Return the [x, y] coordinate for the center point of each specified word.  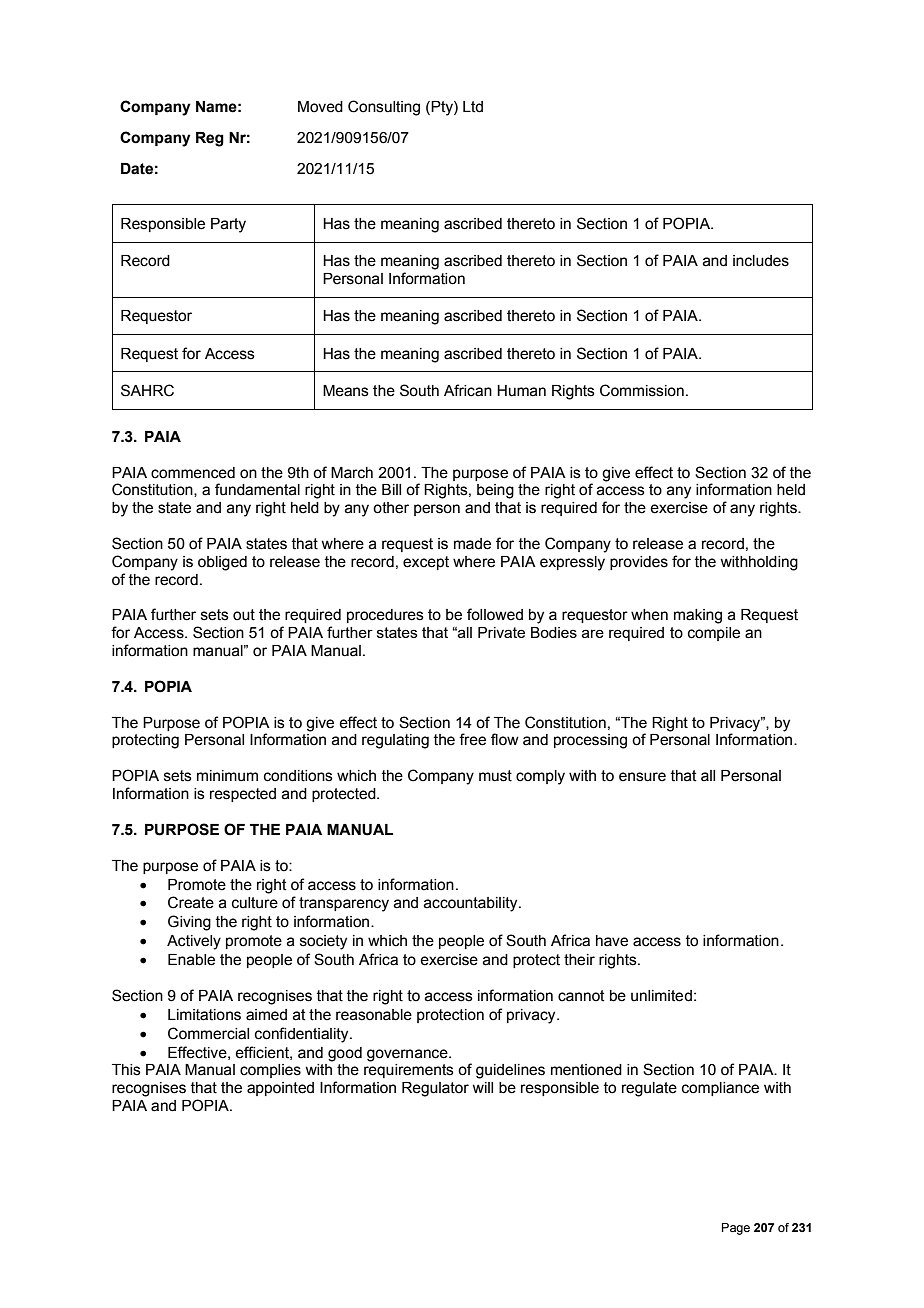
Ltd [473, 107]
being [495, 491]
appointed [280, 1089]
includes [761, 261]
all [708, 776]
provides [639, 563]
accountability [472, 904]
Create [191, 902]
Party [228, 225]
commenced [193, 473]
